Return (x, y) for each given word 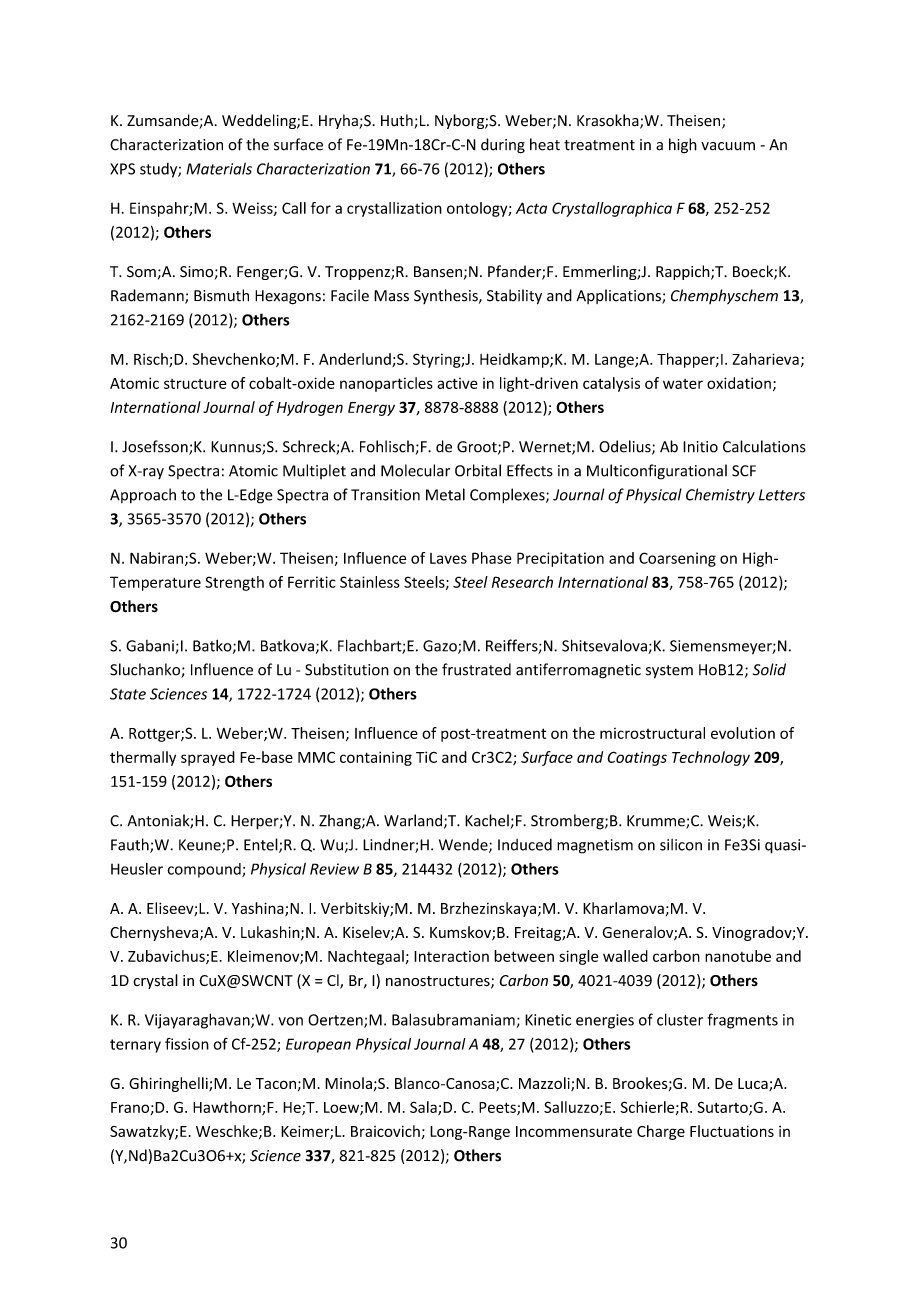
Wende (464, 846)
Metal (445, 494)
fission (187, 1044)
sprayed (208, 758)
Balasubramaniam (453, 1019)
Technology (711, 758)
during (503, 146)
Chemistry (720, 496)
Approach (143, 496)
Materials (219, 168)
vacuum (728, 146)
